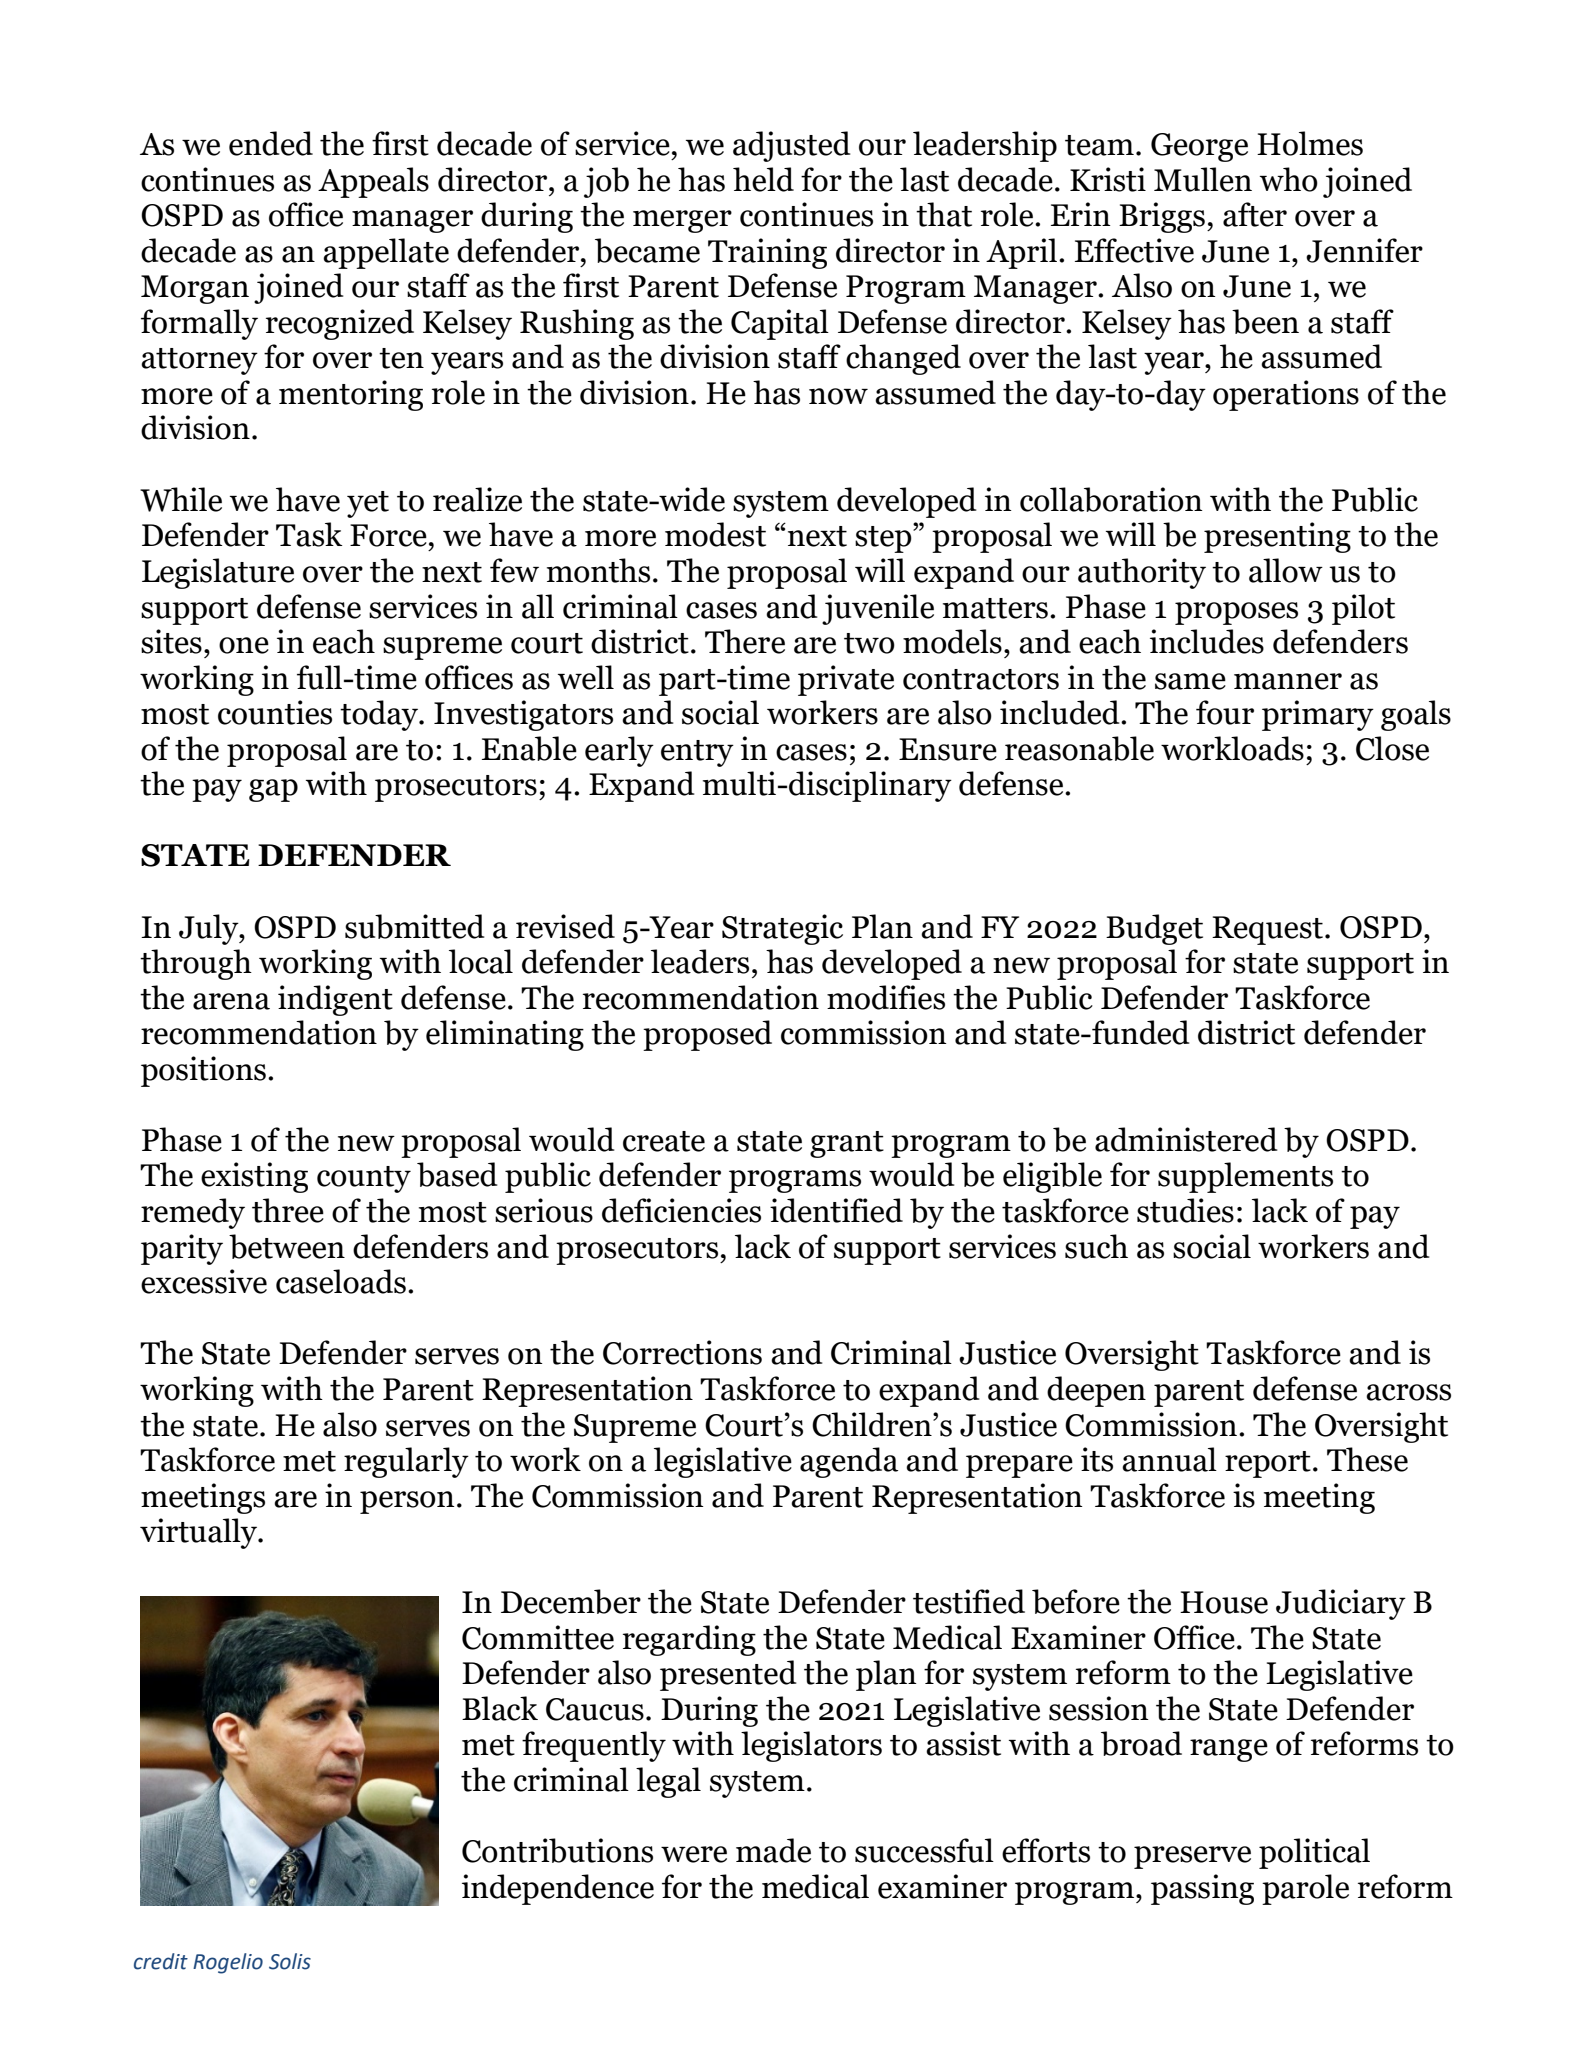 This screenshot has width=1596, height=2066. Describe the element at coordinates (373, 182) in the screenshot. I see `Appeals` at that location.
